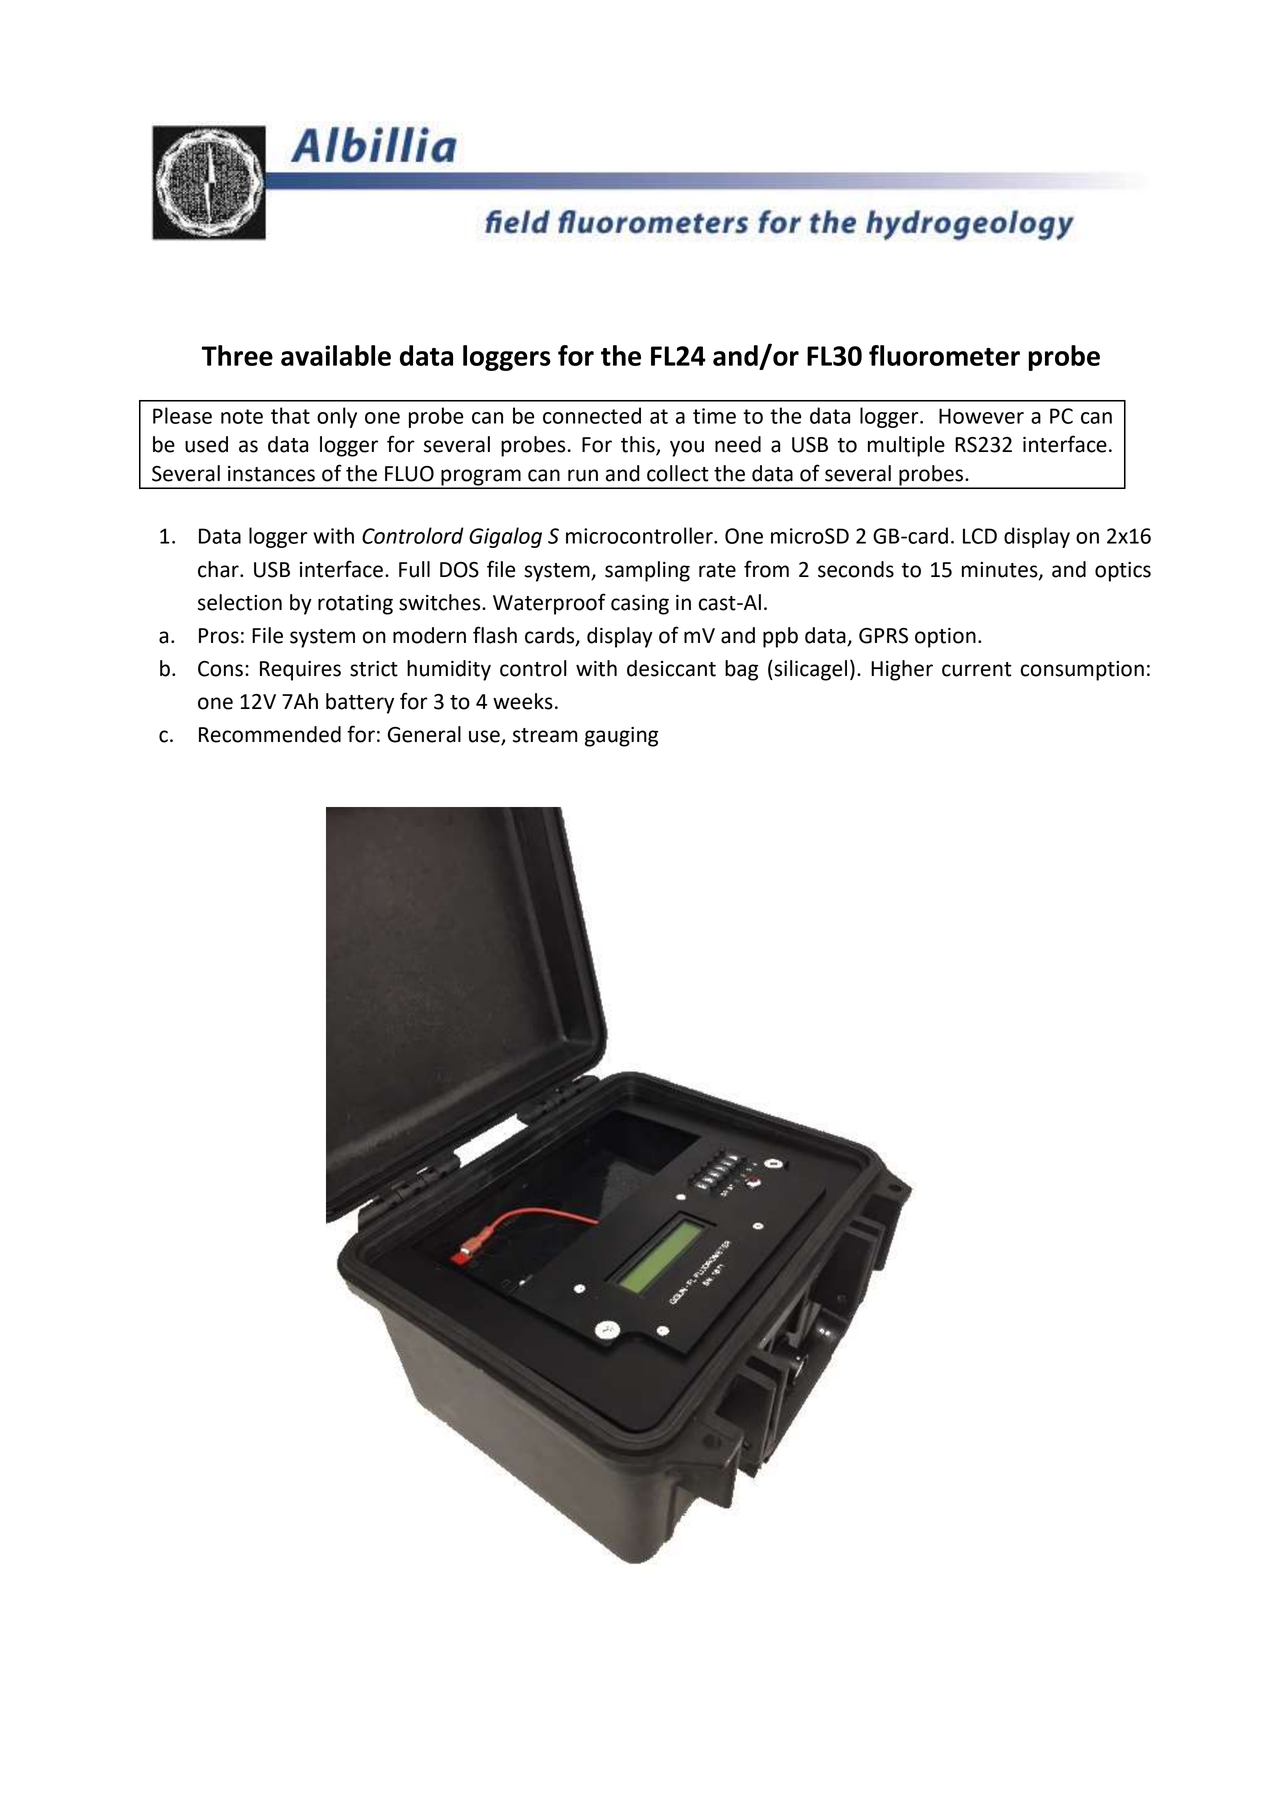  What do you see at coordinates (592, 415) in the screenshot?
I see `connected` at bounding box center [592, 415].
